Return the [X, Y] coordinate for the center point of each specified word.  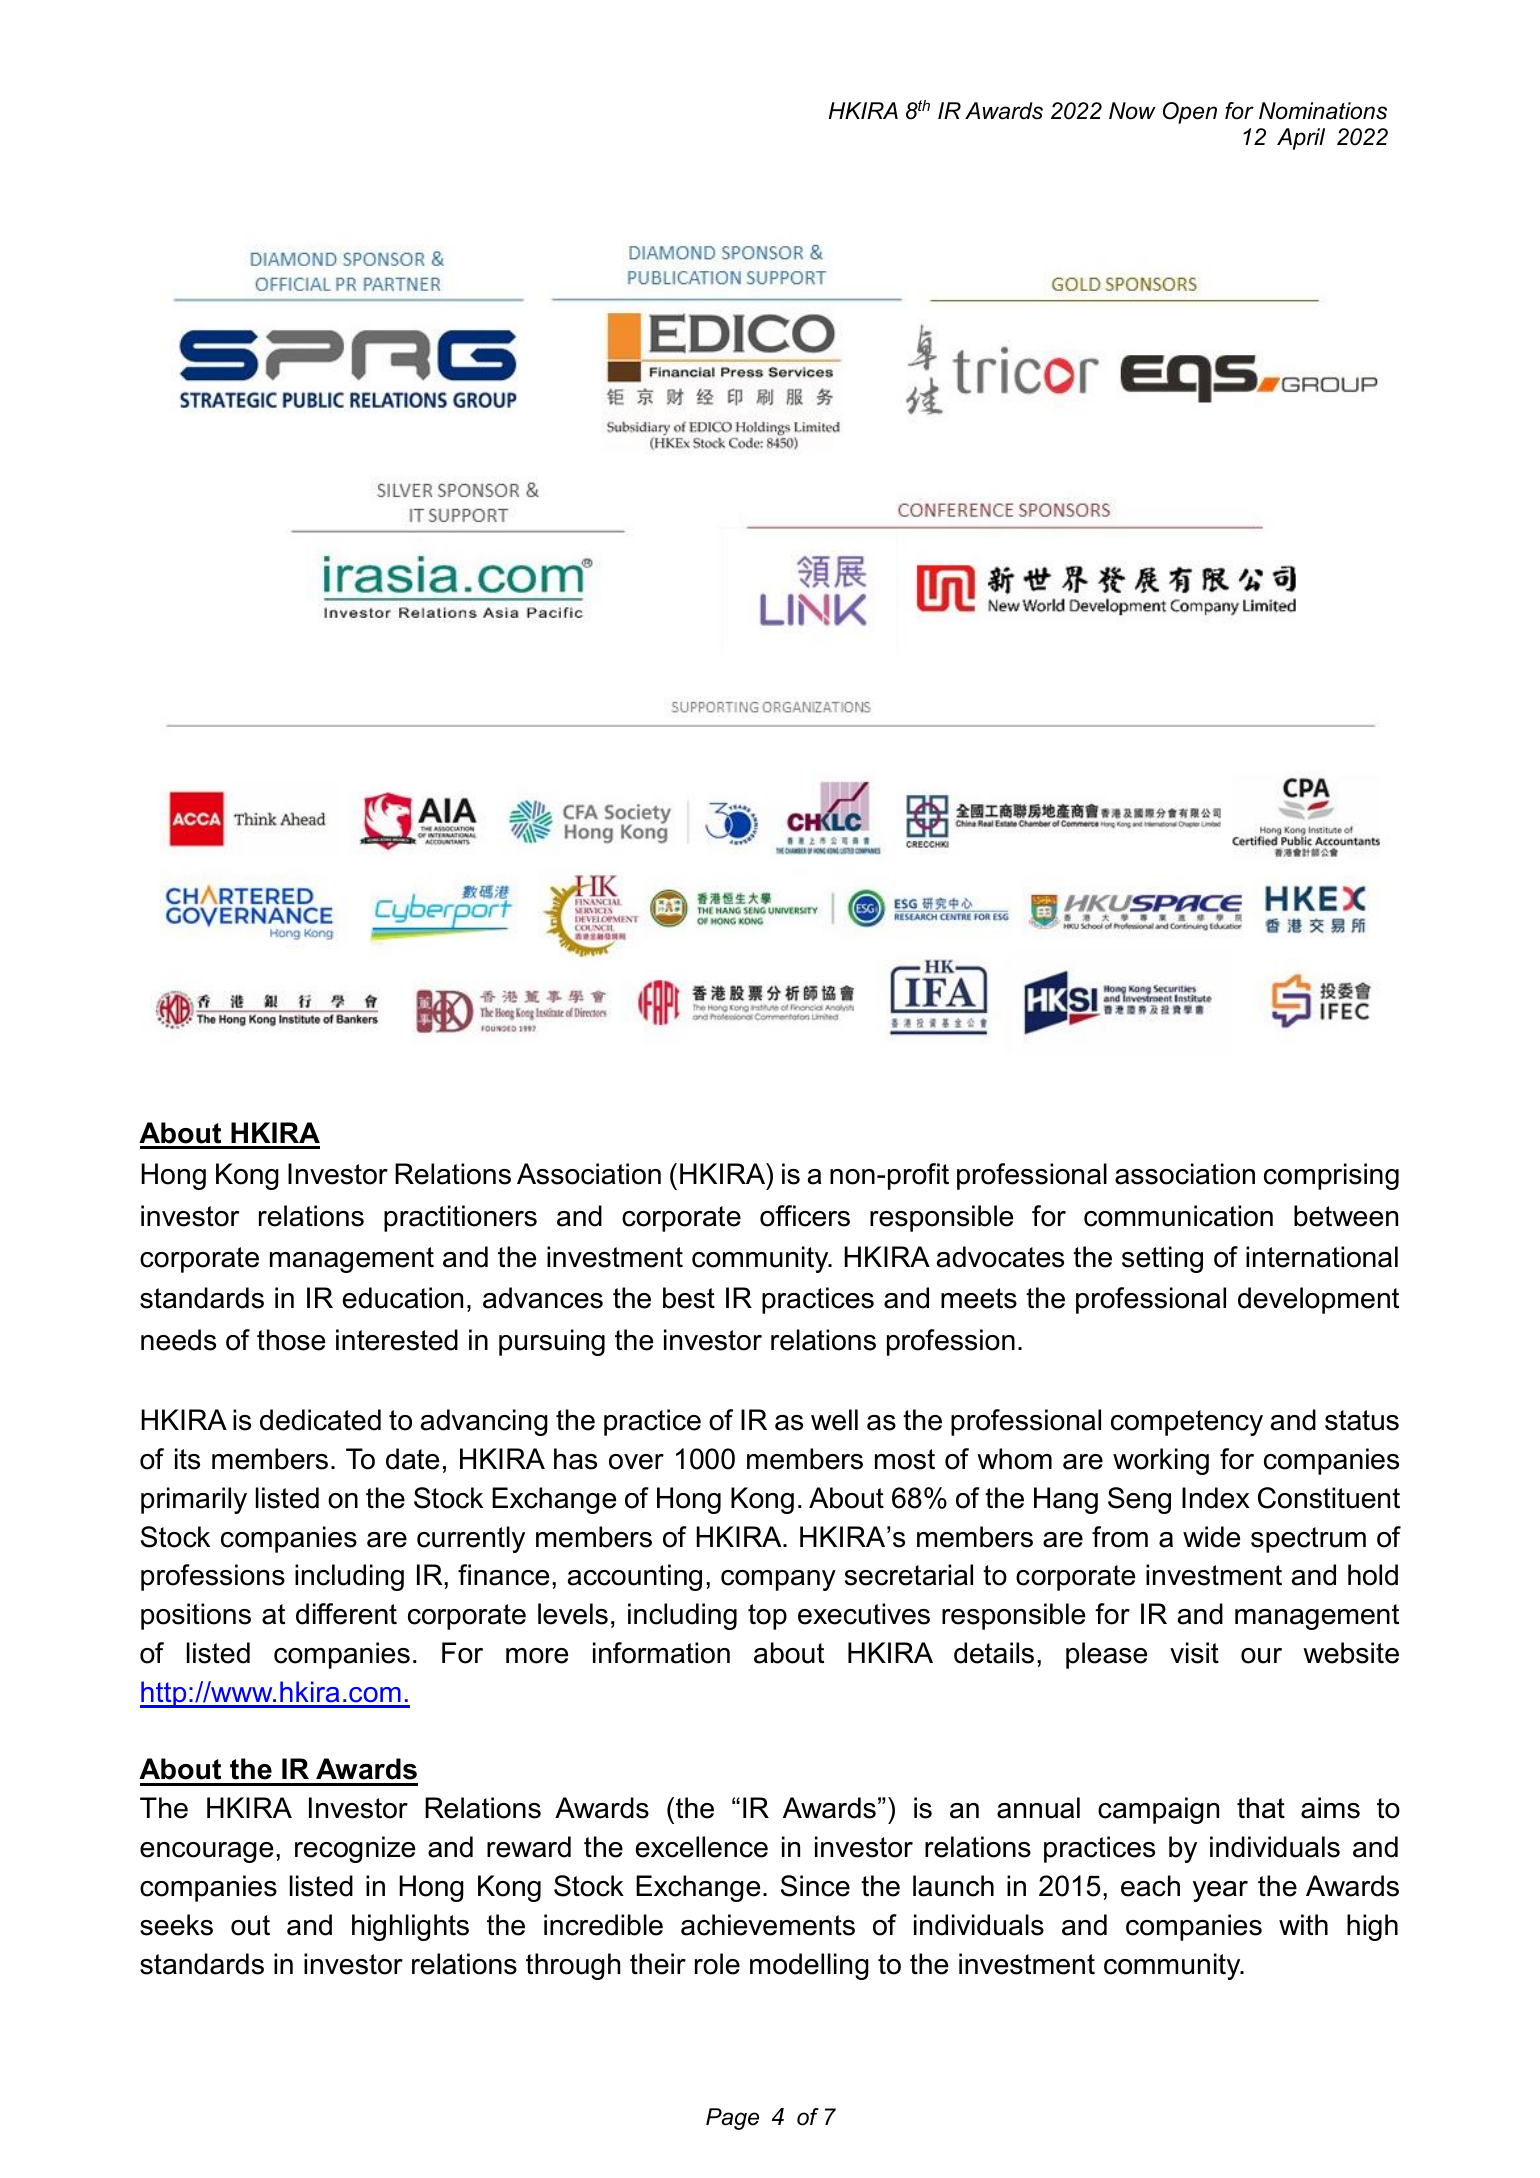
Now [1132, 111]
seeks [176, 1925]
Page [732, 2119]
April [1301, 139]
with [1303, 1924]
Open [1190, 113]
